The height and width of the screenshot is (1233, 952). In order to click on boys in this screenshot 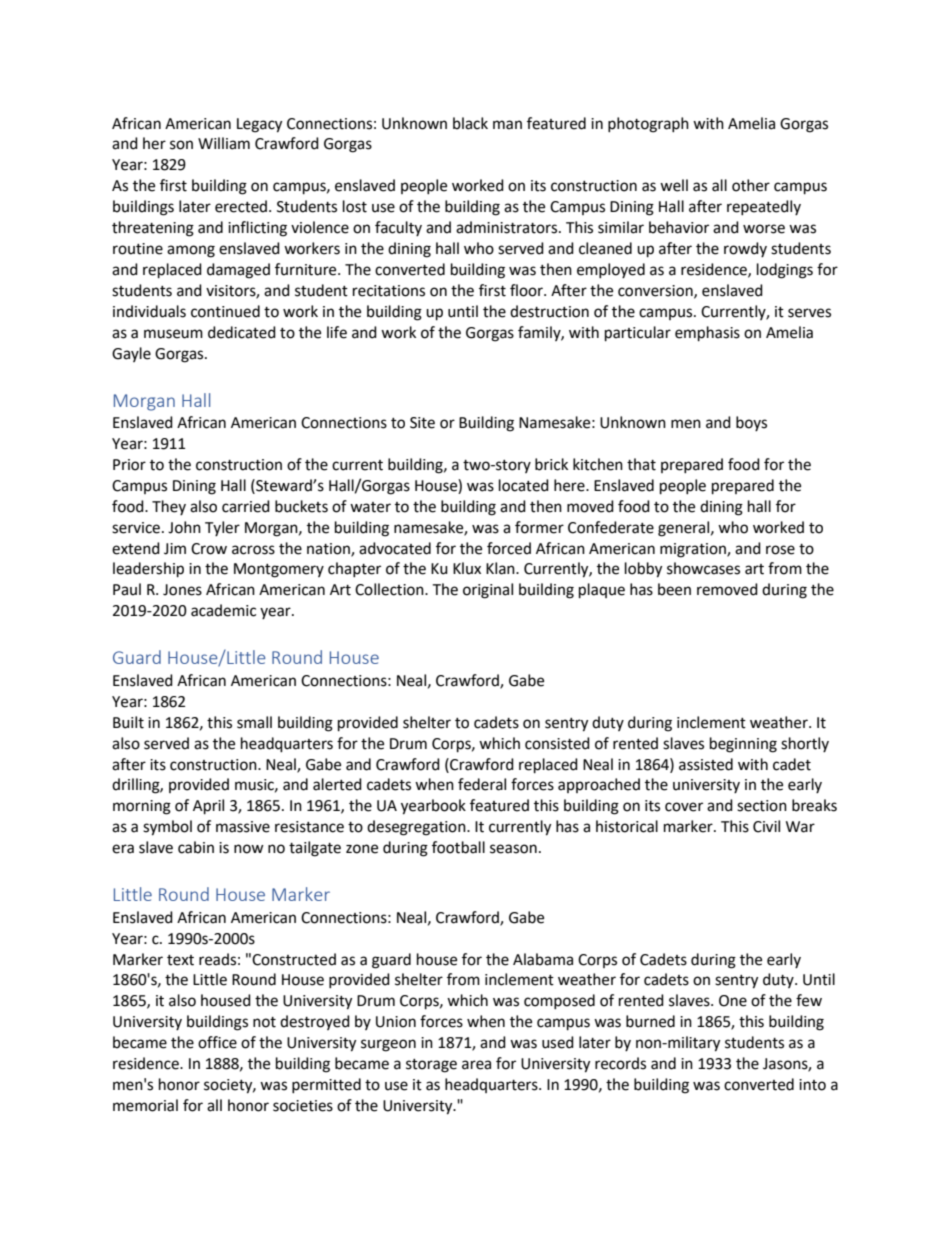, I will do `click(751, 423)`.
